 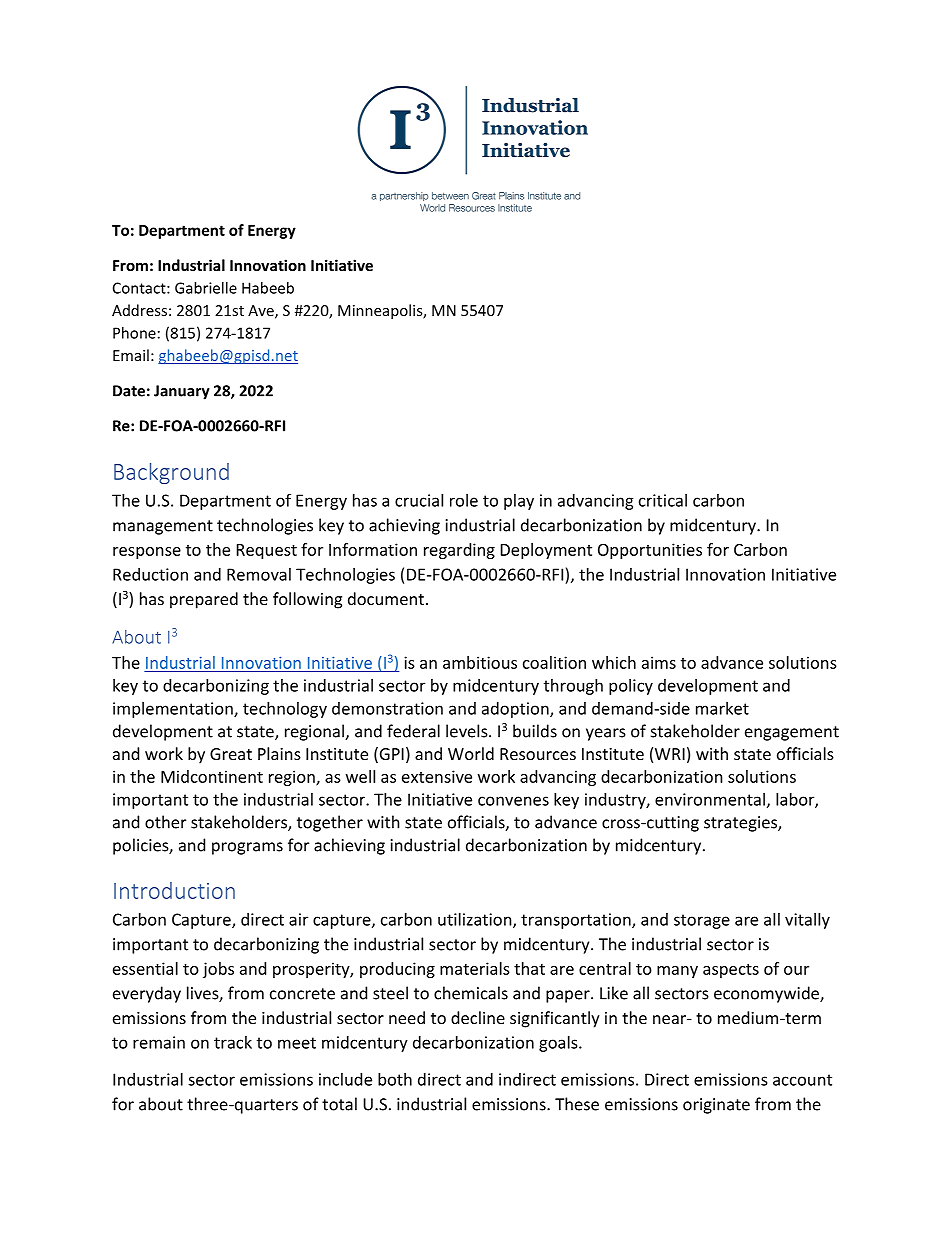 What do you see at coordinates (650, 551) in the page?
I see `Opportunities` at bounding box center [650, 551].
